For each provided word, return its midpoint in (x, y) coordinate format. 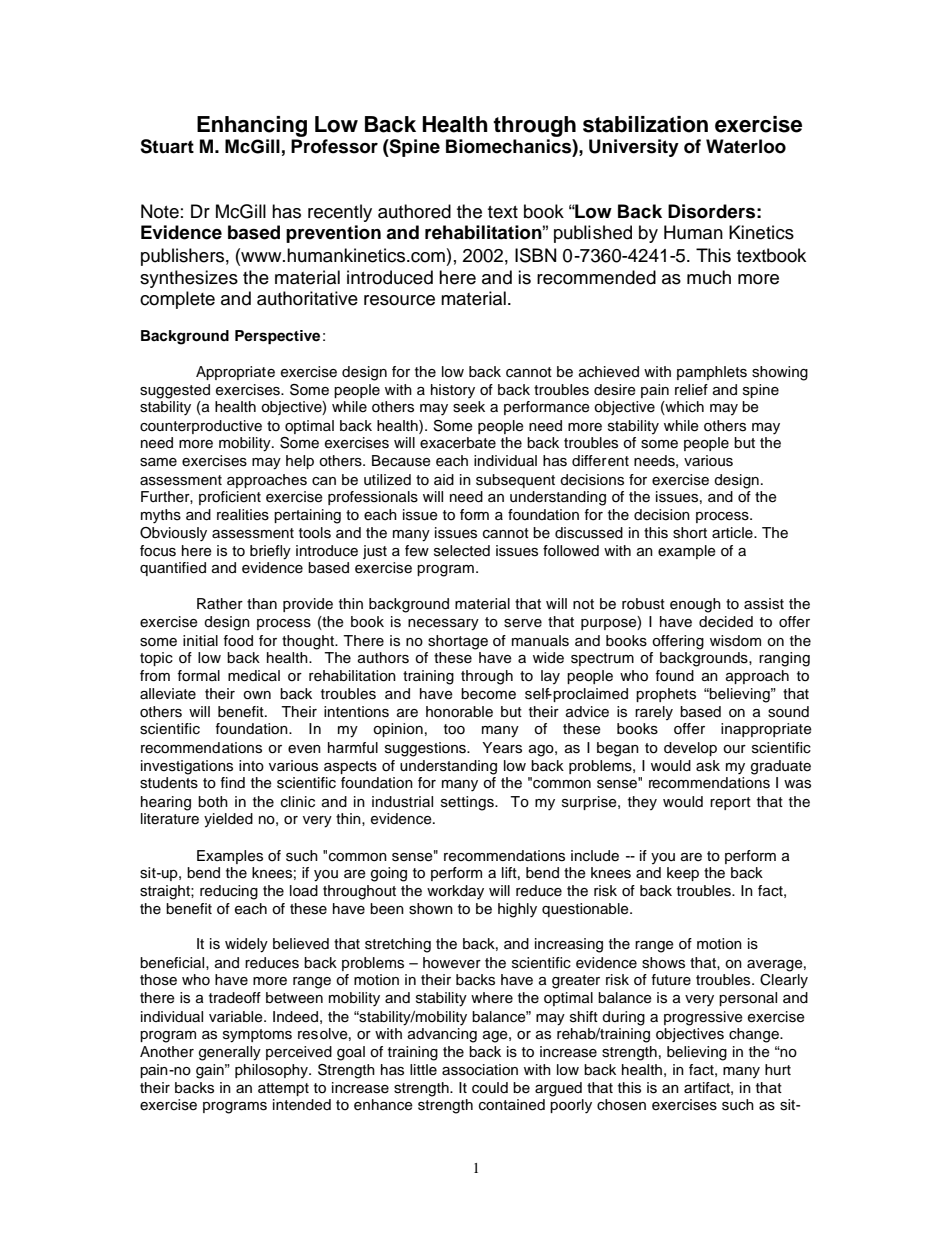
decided (726, 622)
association (480, 1070)
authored (414, 211)
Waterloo (746, 146)
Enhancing (252, 126)
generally (230, 1053)
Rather (220, 603)
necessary (443, 625)
